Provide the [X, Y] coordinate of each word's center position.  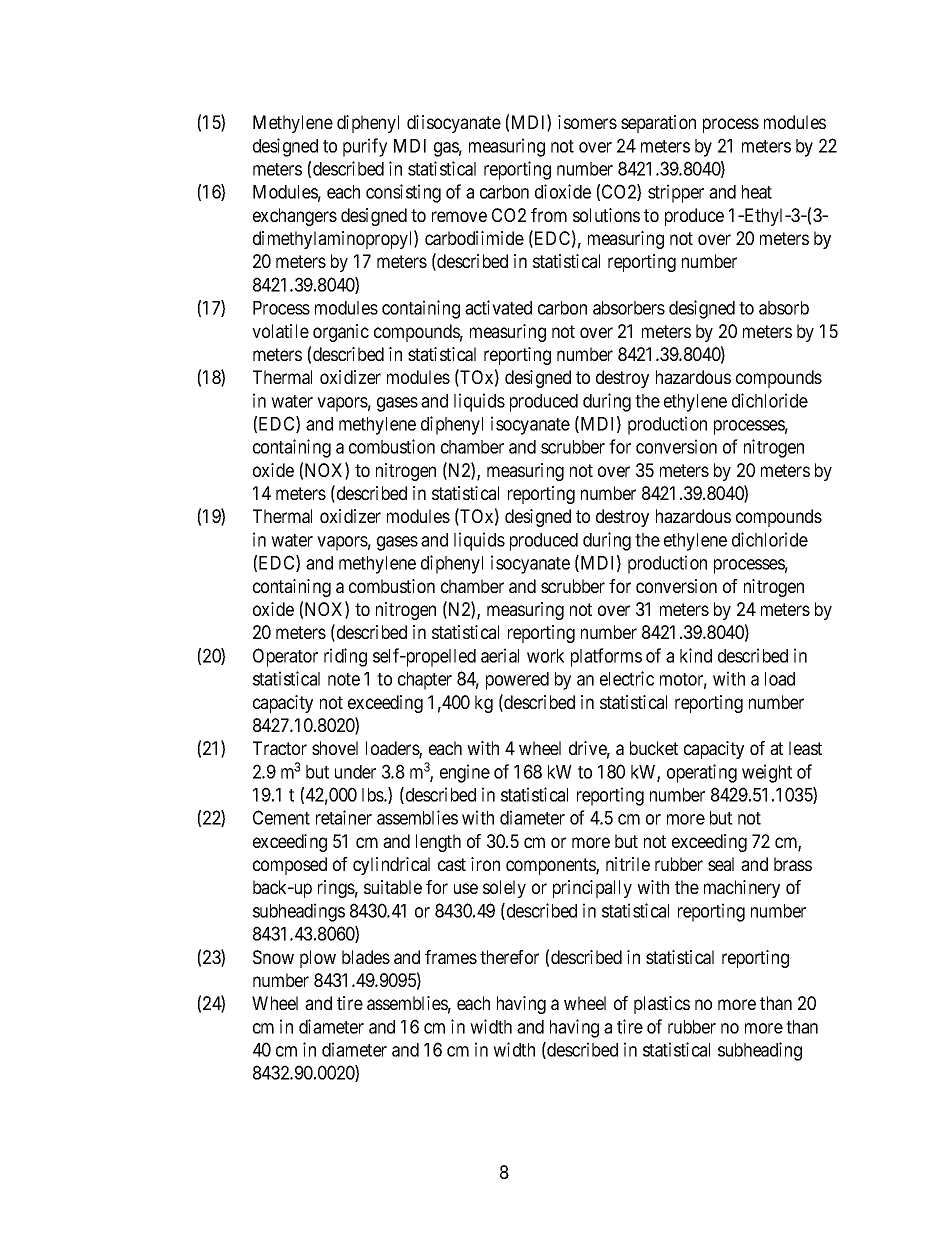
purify [365, 147]
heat [757, 192]
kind [696, 655]
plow [318, 959]
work [545, 656]
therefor [509, 957]
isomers [587, 122]
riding [345, 657]
